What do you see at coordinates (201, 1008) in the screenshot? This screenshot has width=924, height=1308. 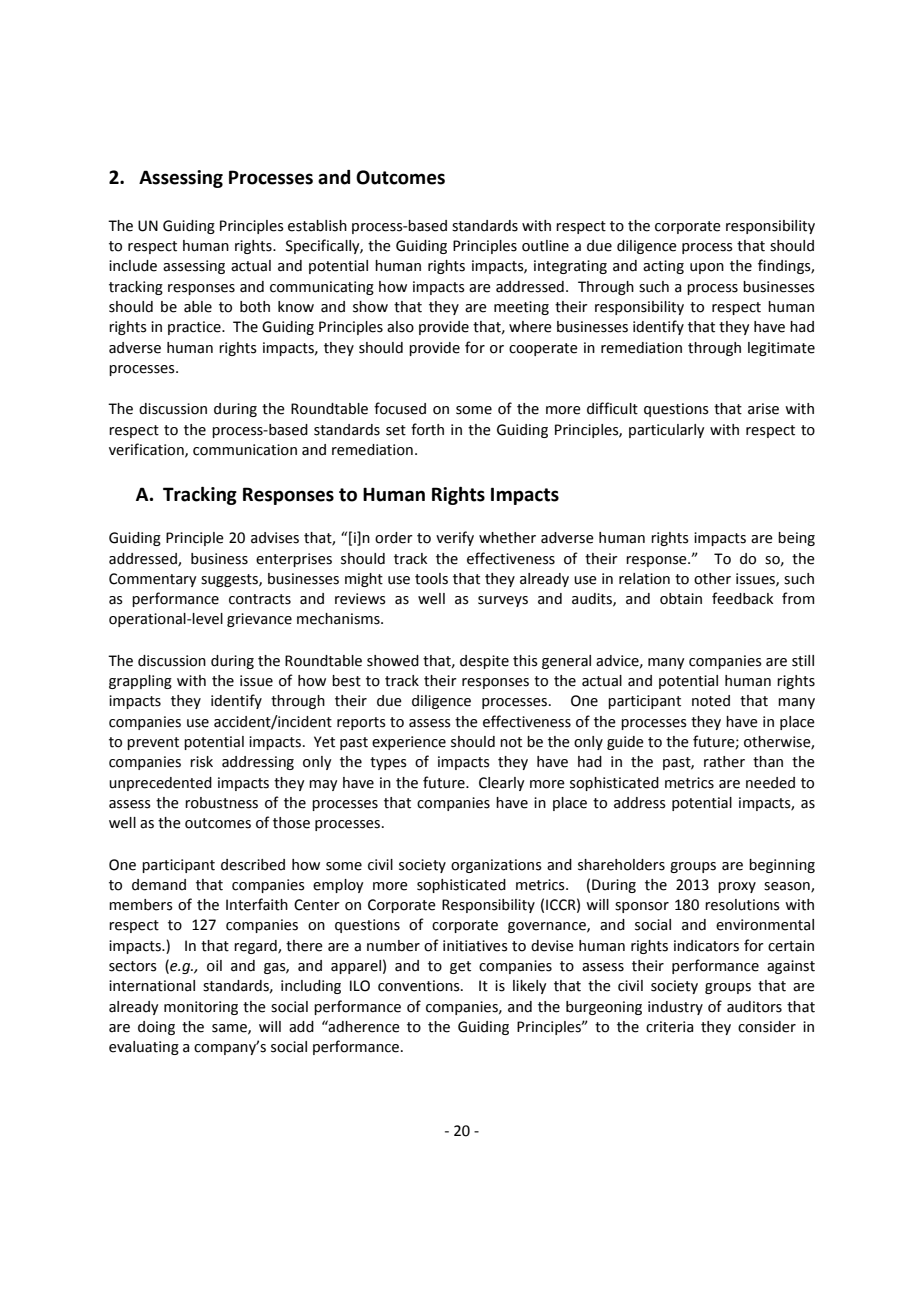 I see `monitoring` at bounding box center [201, 1008].
